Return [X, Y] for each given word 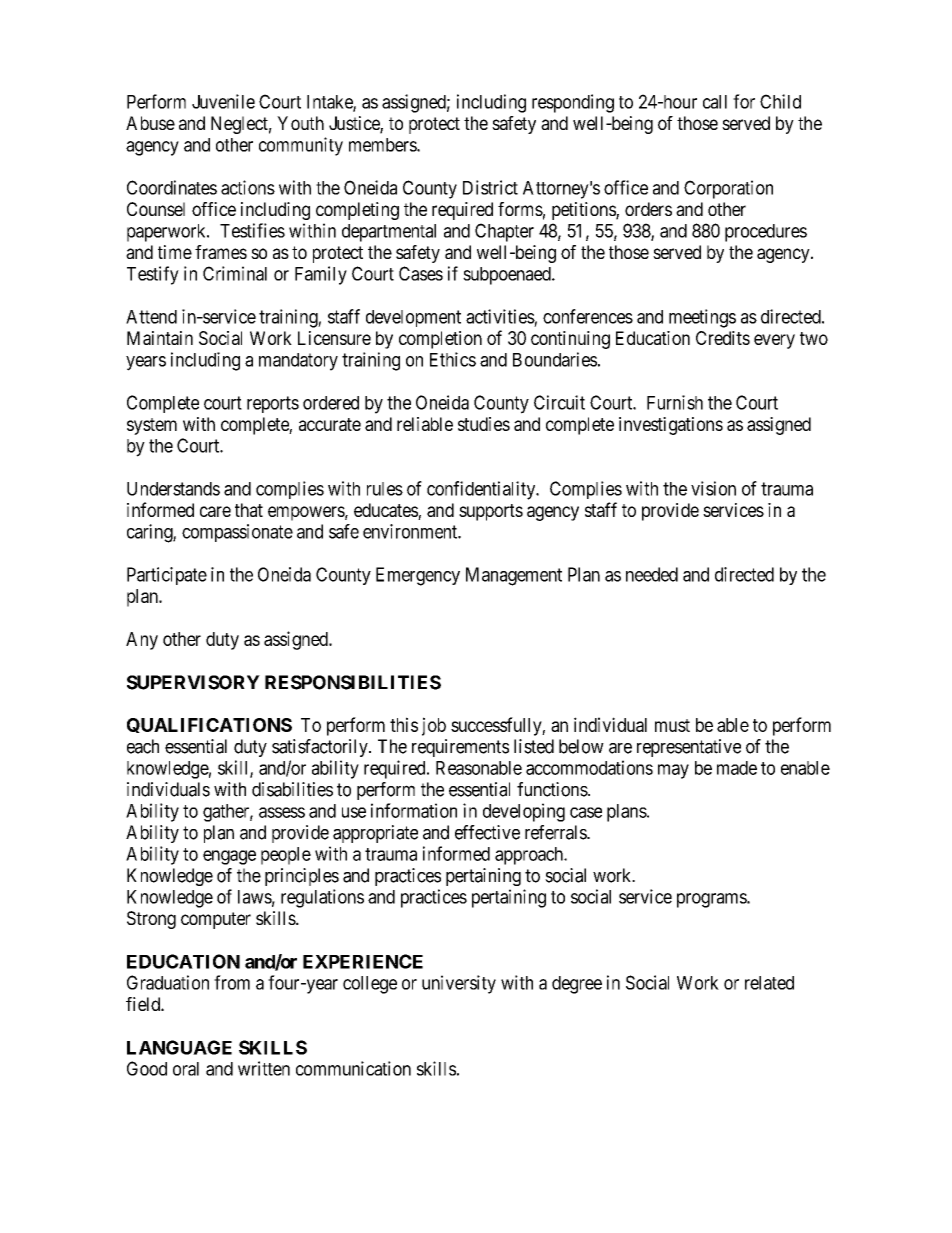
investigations [671, 426]
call [715, 102]
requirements [460, 748]
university [459, 984]
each [143, 746]
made [737, 768]
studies [484, 424]
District [490, 187]
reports [273, 404]
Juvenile [223, 101]
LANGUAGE [179, 1047]
